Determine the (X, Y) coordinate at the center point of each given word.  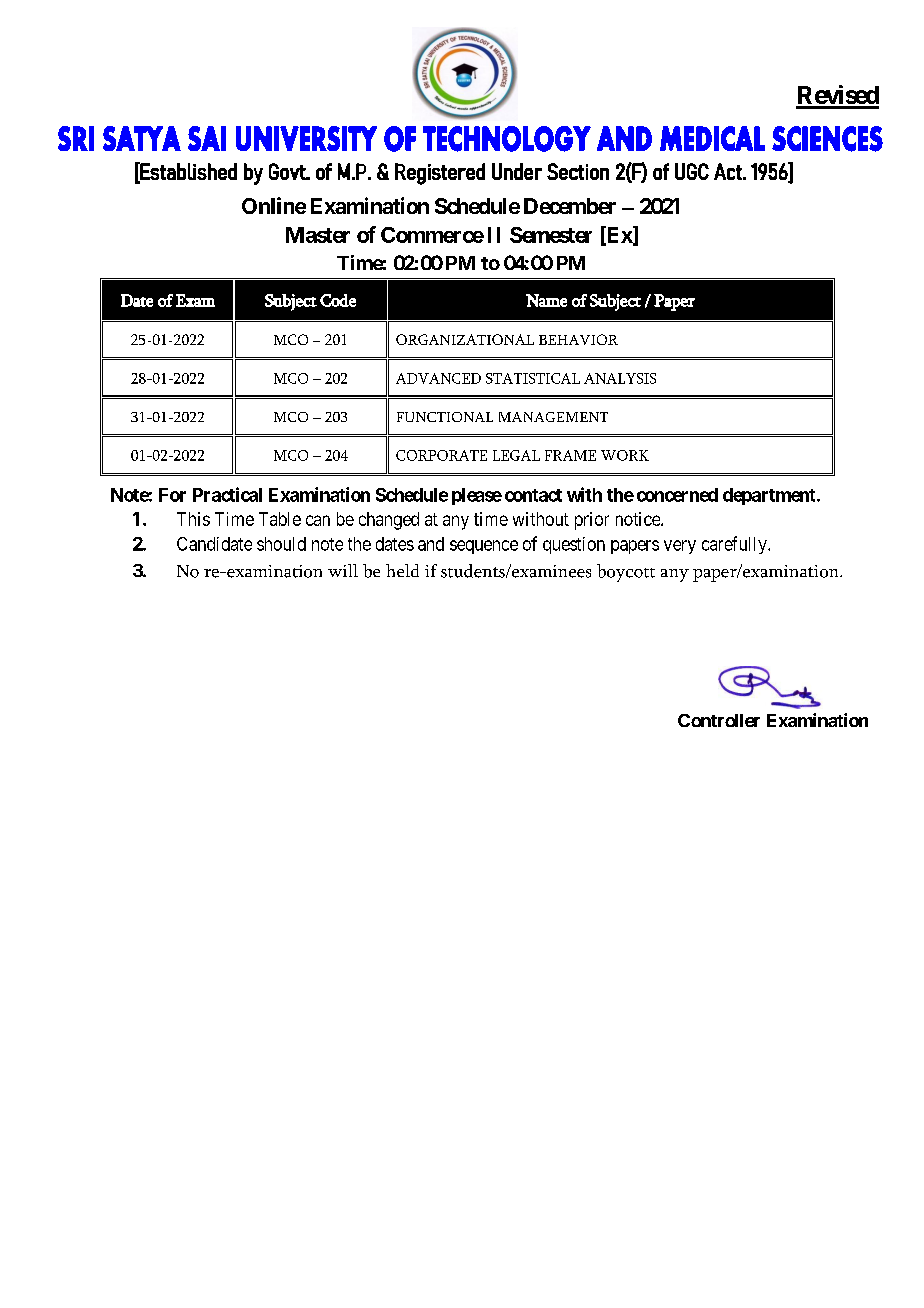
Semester (551, 235)
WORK (625, 455)
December (570, 206)
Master (318, 235)
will (343, 570)
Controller (719, 720)
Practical (227, 494)
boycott (626, 573)
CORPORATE (441, 455)
